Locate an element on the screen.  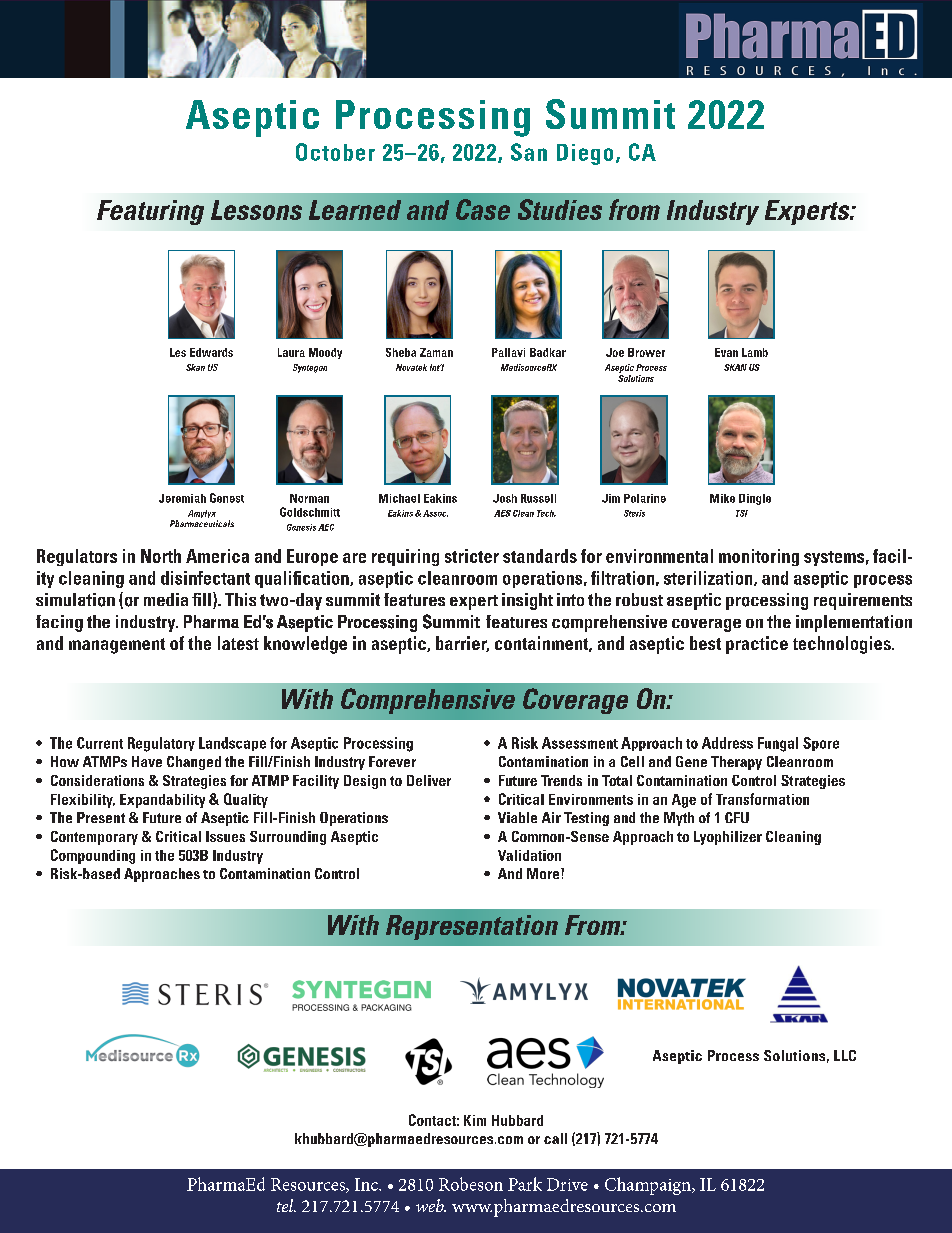
tel is located at coordinates (286, 1205).
